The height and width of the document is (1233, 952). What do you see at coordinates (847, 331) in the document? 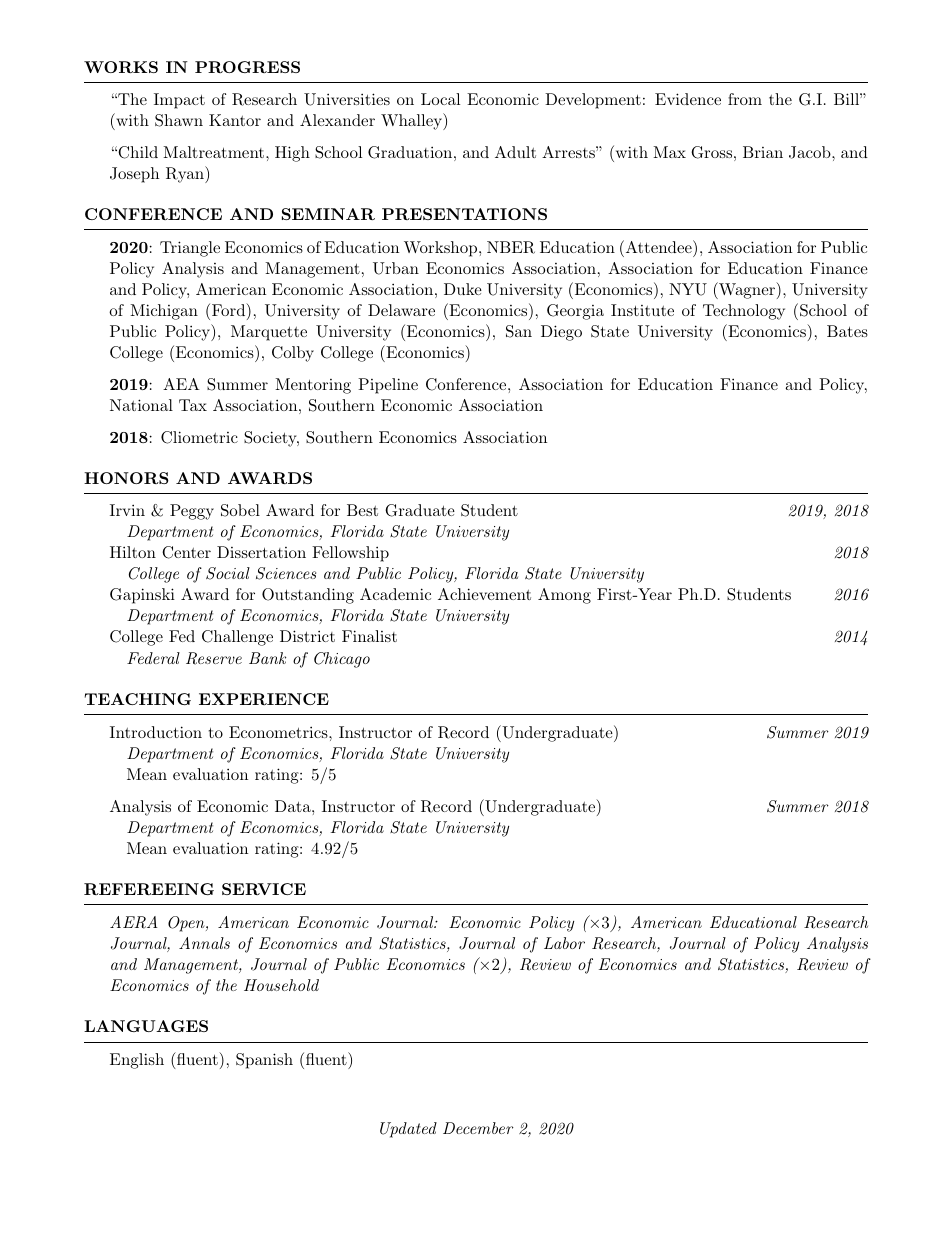
I see `Bates` at bounding box center [847, 331].
